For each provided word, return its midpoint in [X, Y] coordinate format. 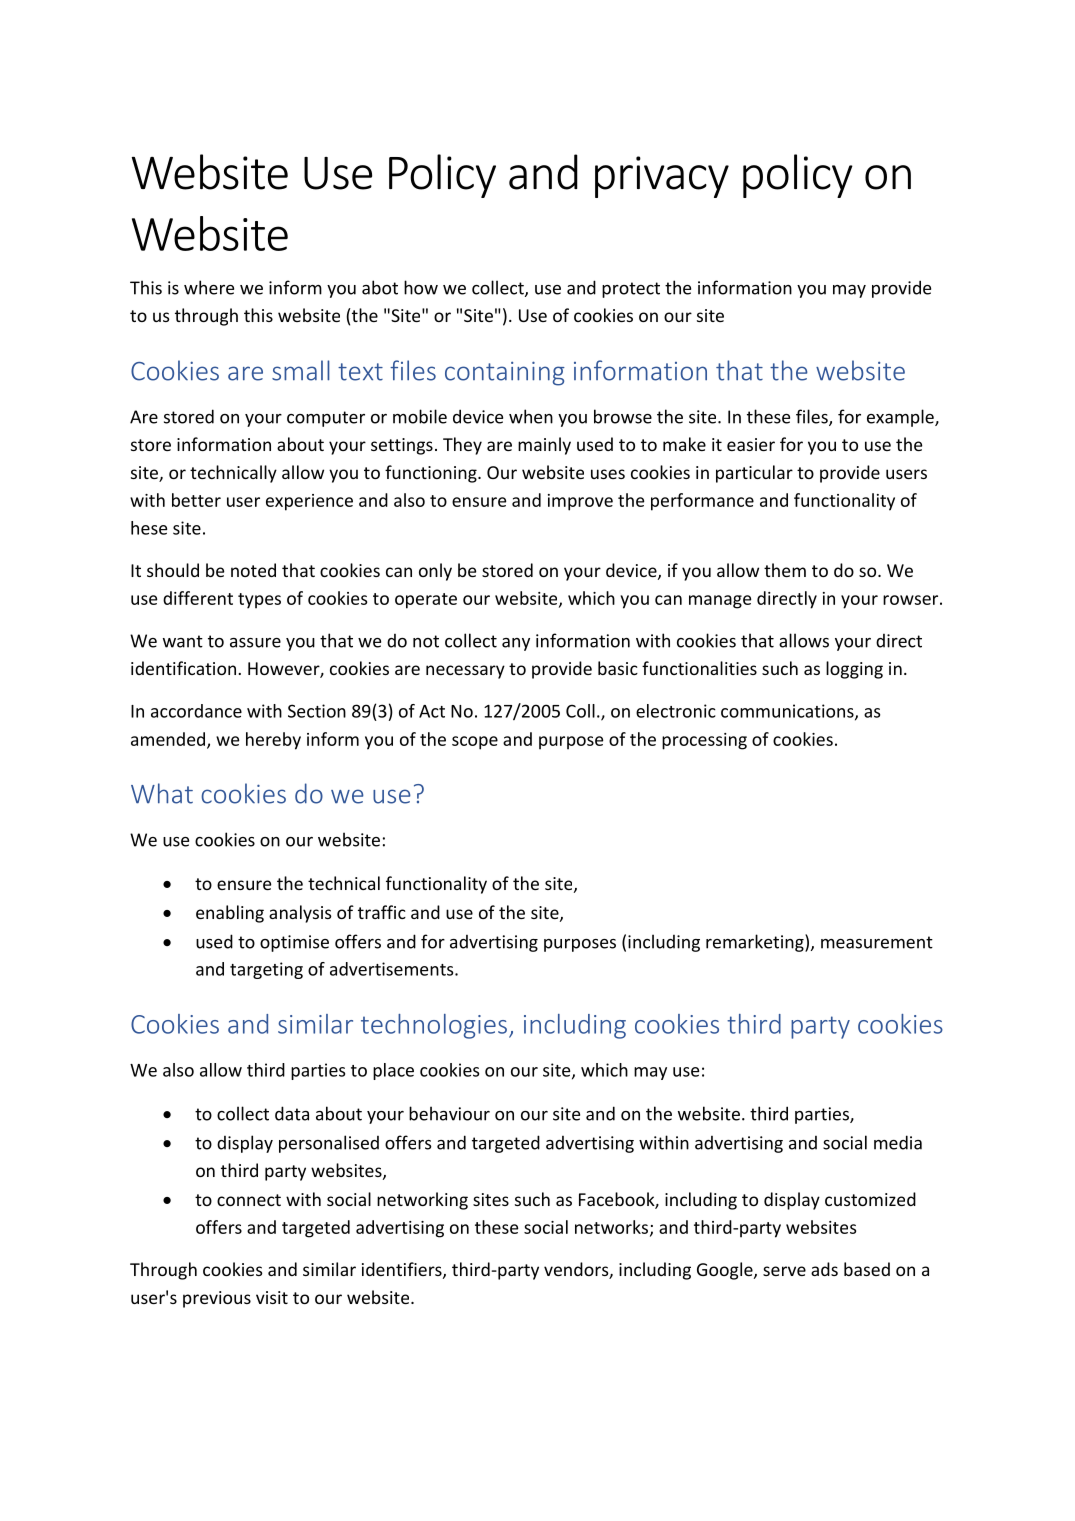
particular [754, 474]
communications [788, 712]
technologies [434, 1026]
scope [475, 743]
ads [824, 1269]
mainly [544, 446]
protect [631, 290]
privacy [662, 177]
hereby [273, 741]
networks [613, 1228]
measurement [877, 942]
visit [272, 1297]
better [196, 500]
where [209, 287]
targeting [266, 970]
